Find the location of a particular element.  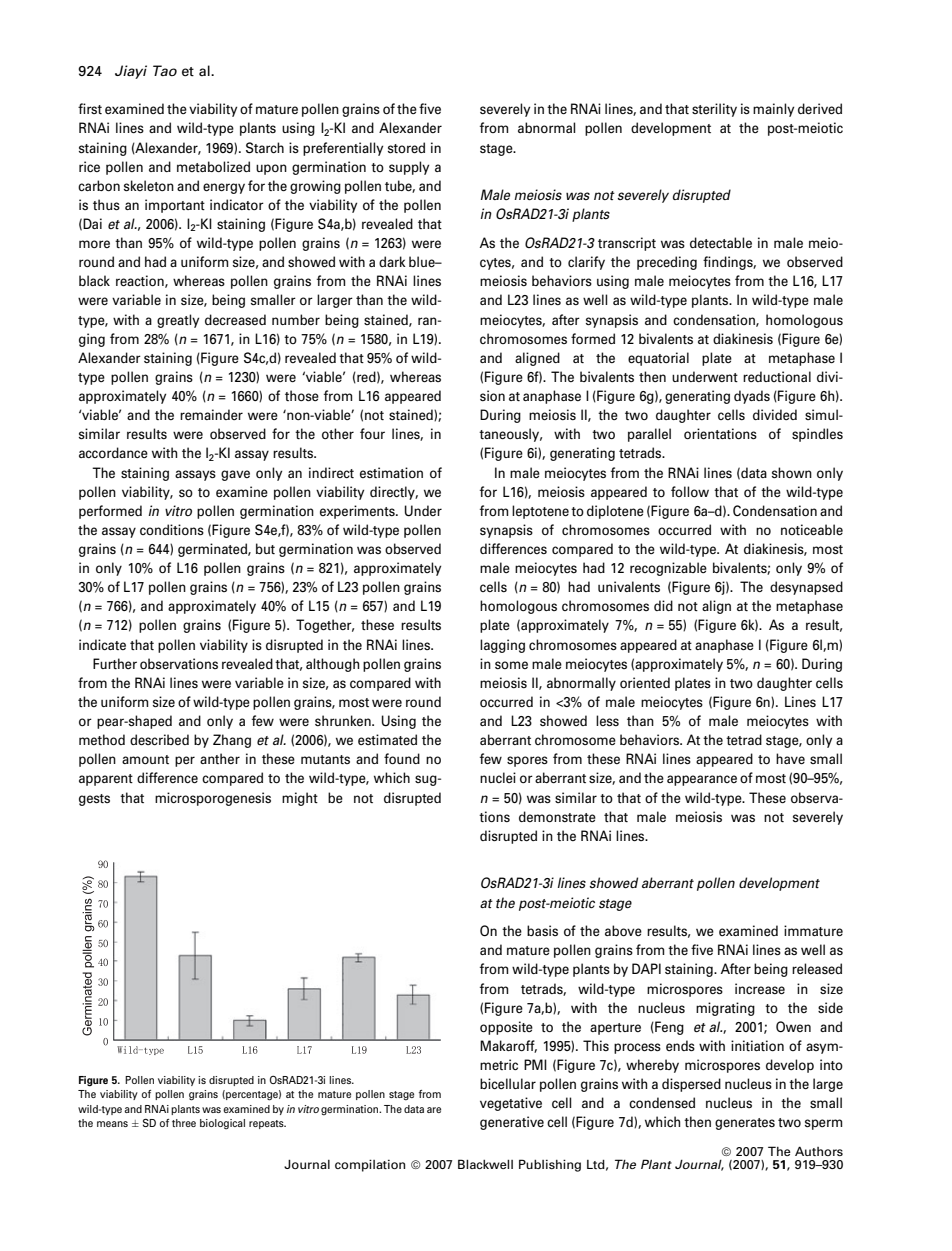

remainder is located at coordinates (211, 414).
